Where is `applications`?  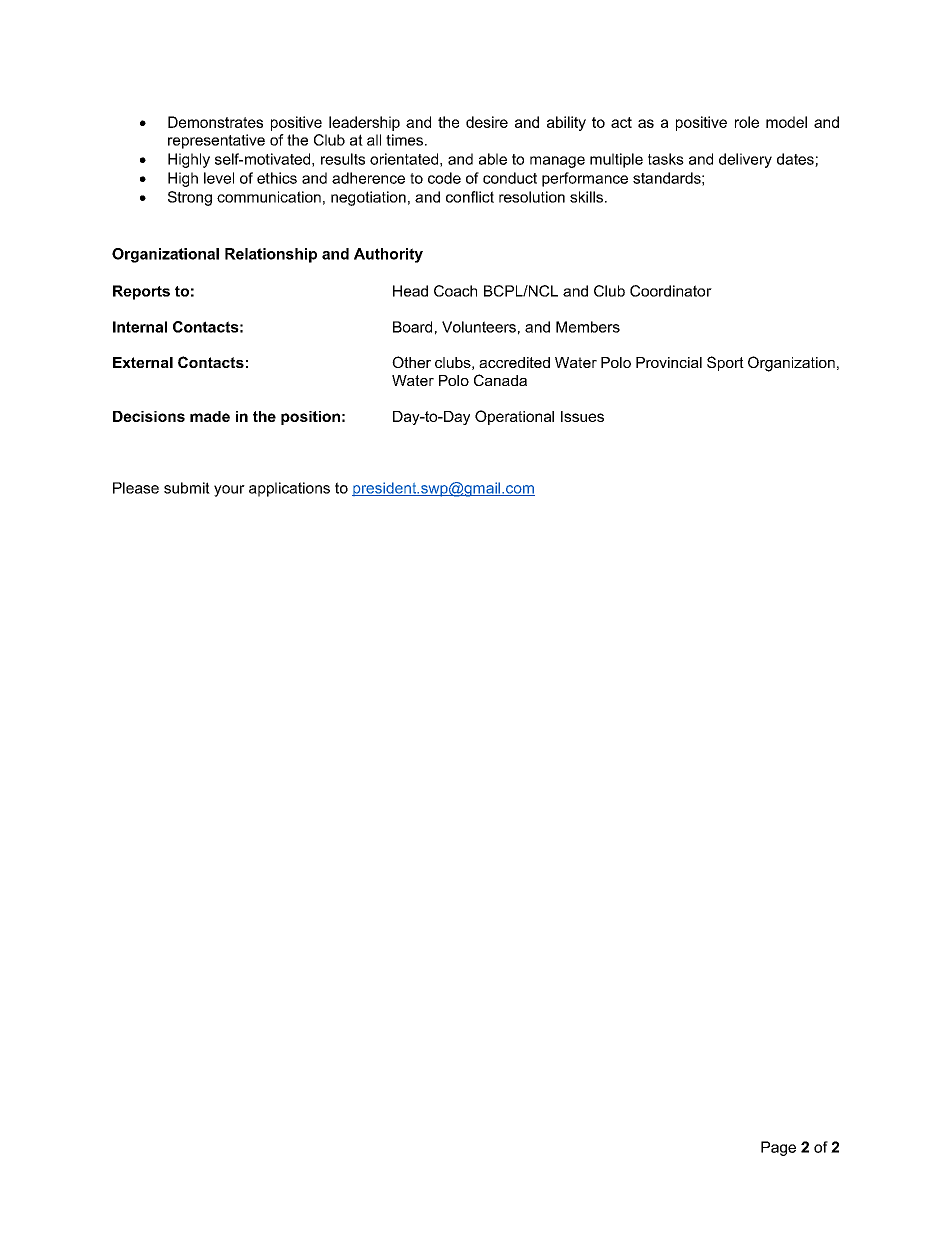
applications is located at coordinates (289, 489).
